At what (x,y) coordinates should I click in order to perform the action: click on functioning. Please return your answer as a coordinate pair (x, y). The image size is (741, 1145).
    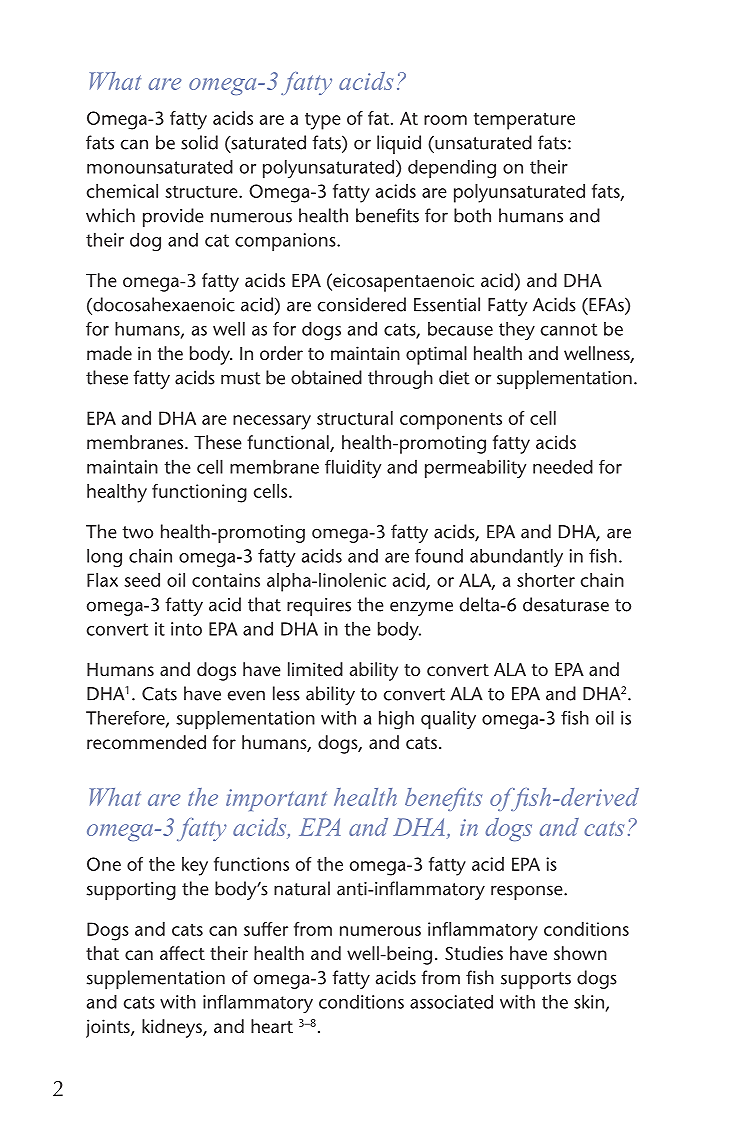
    Looking at the image, I should click on (199, 493).
